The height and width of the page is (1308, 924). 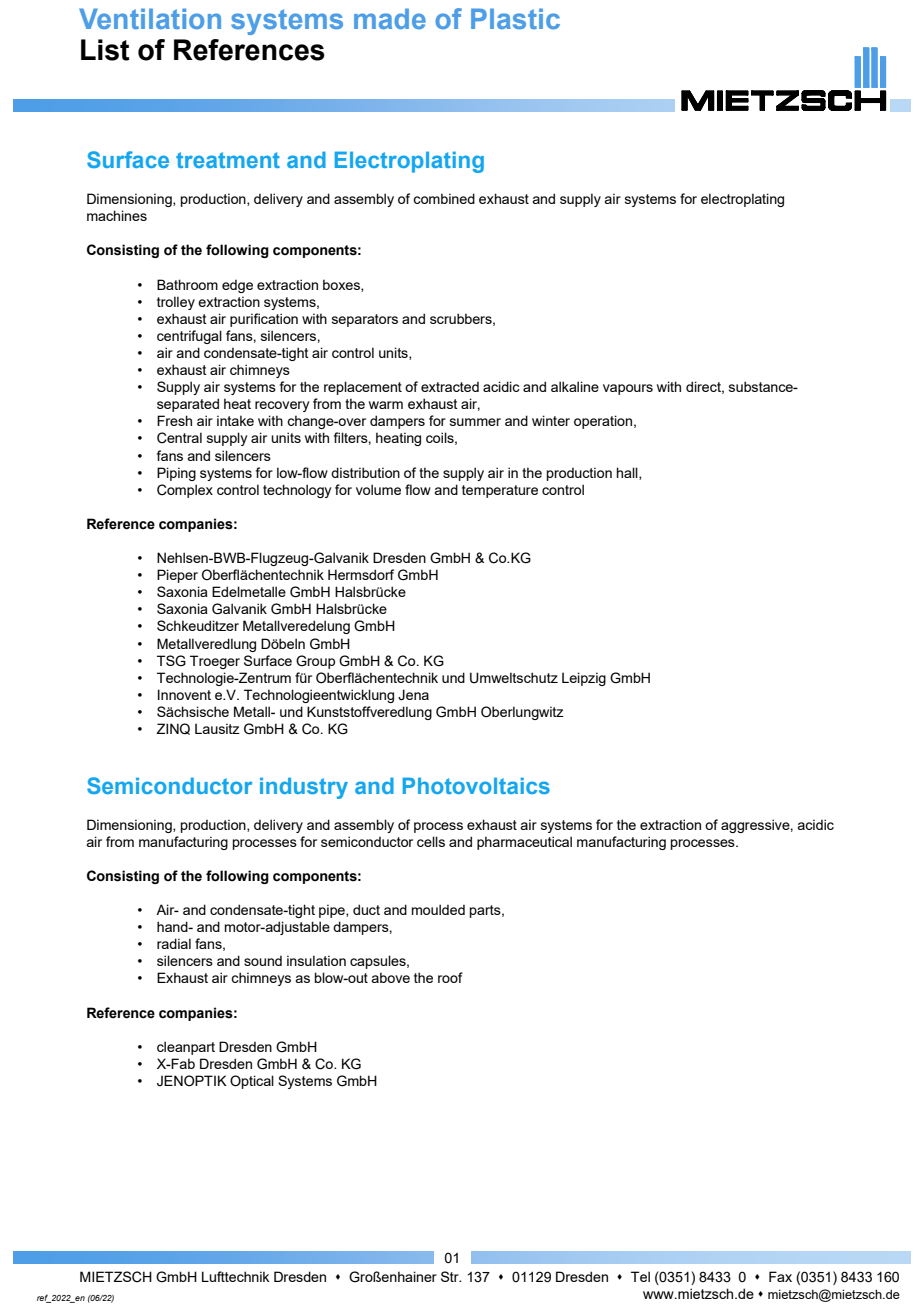 I want to click on Plastic, so click(x=515, y=18).
